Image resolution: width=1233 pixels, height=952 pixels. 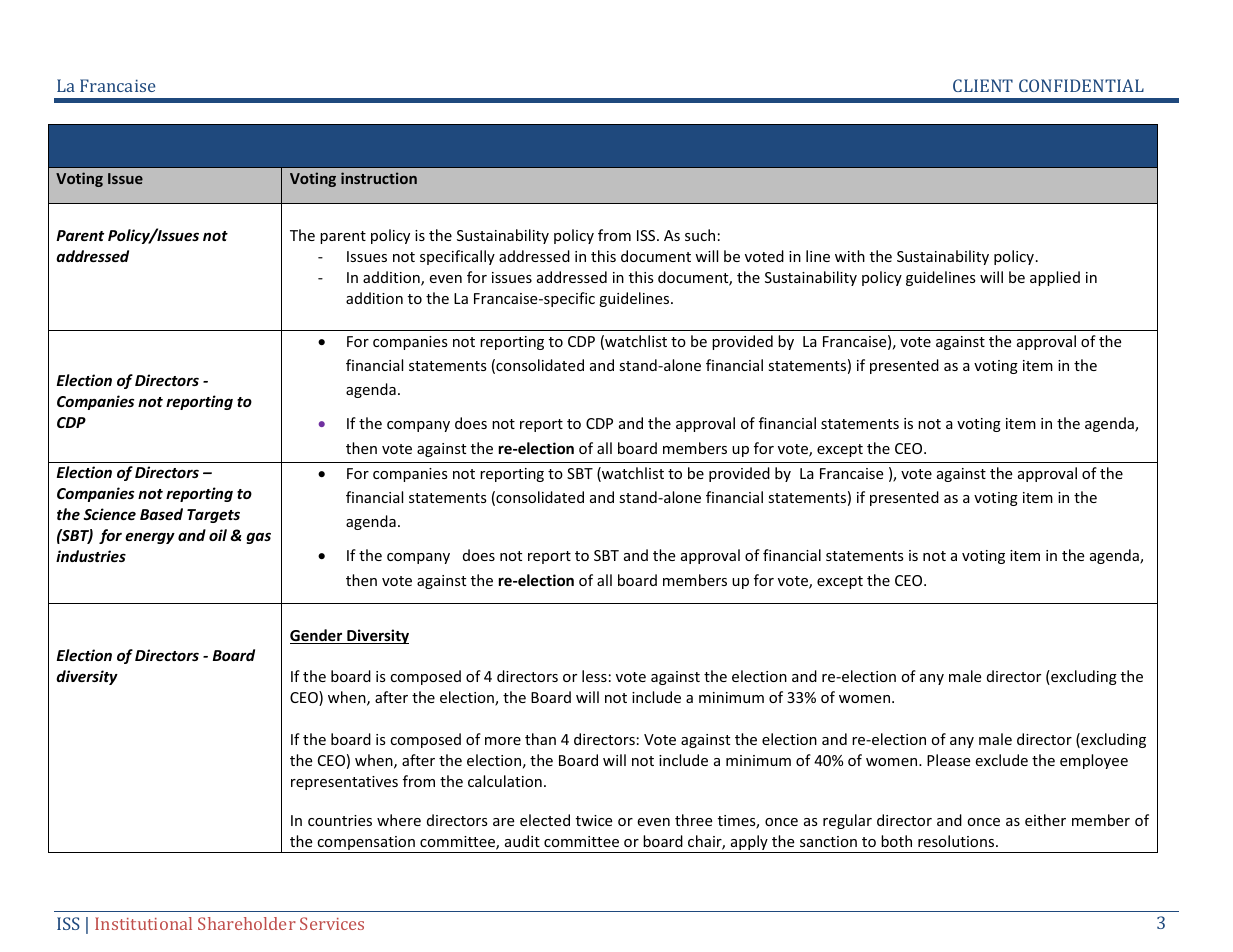 What do you see at coordinates (594, 676) in the screenshot?
I see `less` at bounding box center [594, 676].
